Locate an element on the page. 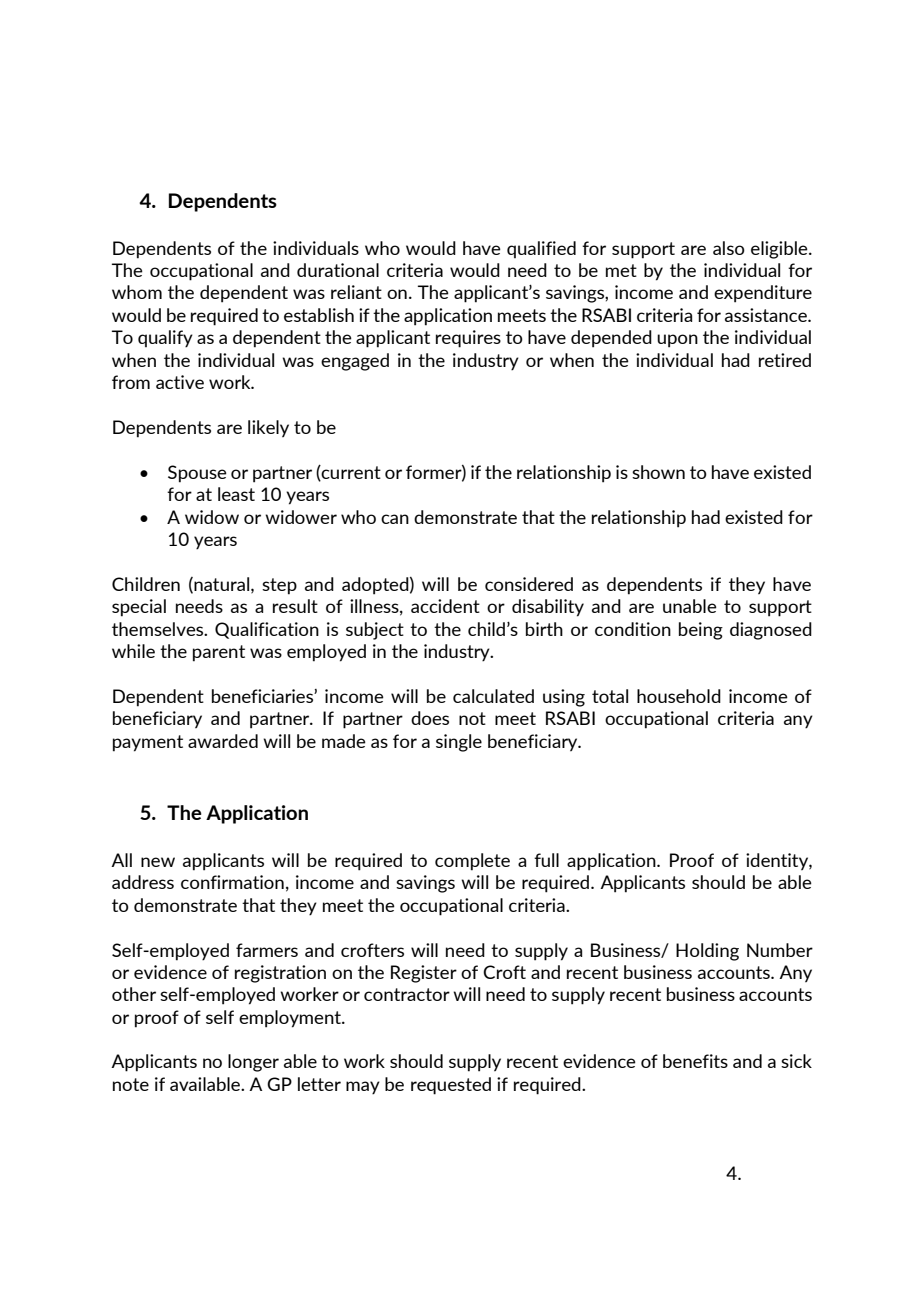 The height and width of the image is (1308, 924). qualified is located at coordinates (541, 249).
